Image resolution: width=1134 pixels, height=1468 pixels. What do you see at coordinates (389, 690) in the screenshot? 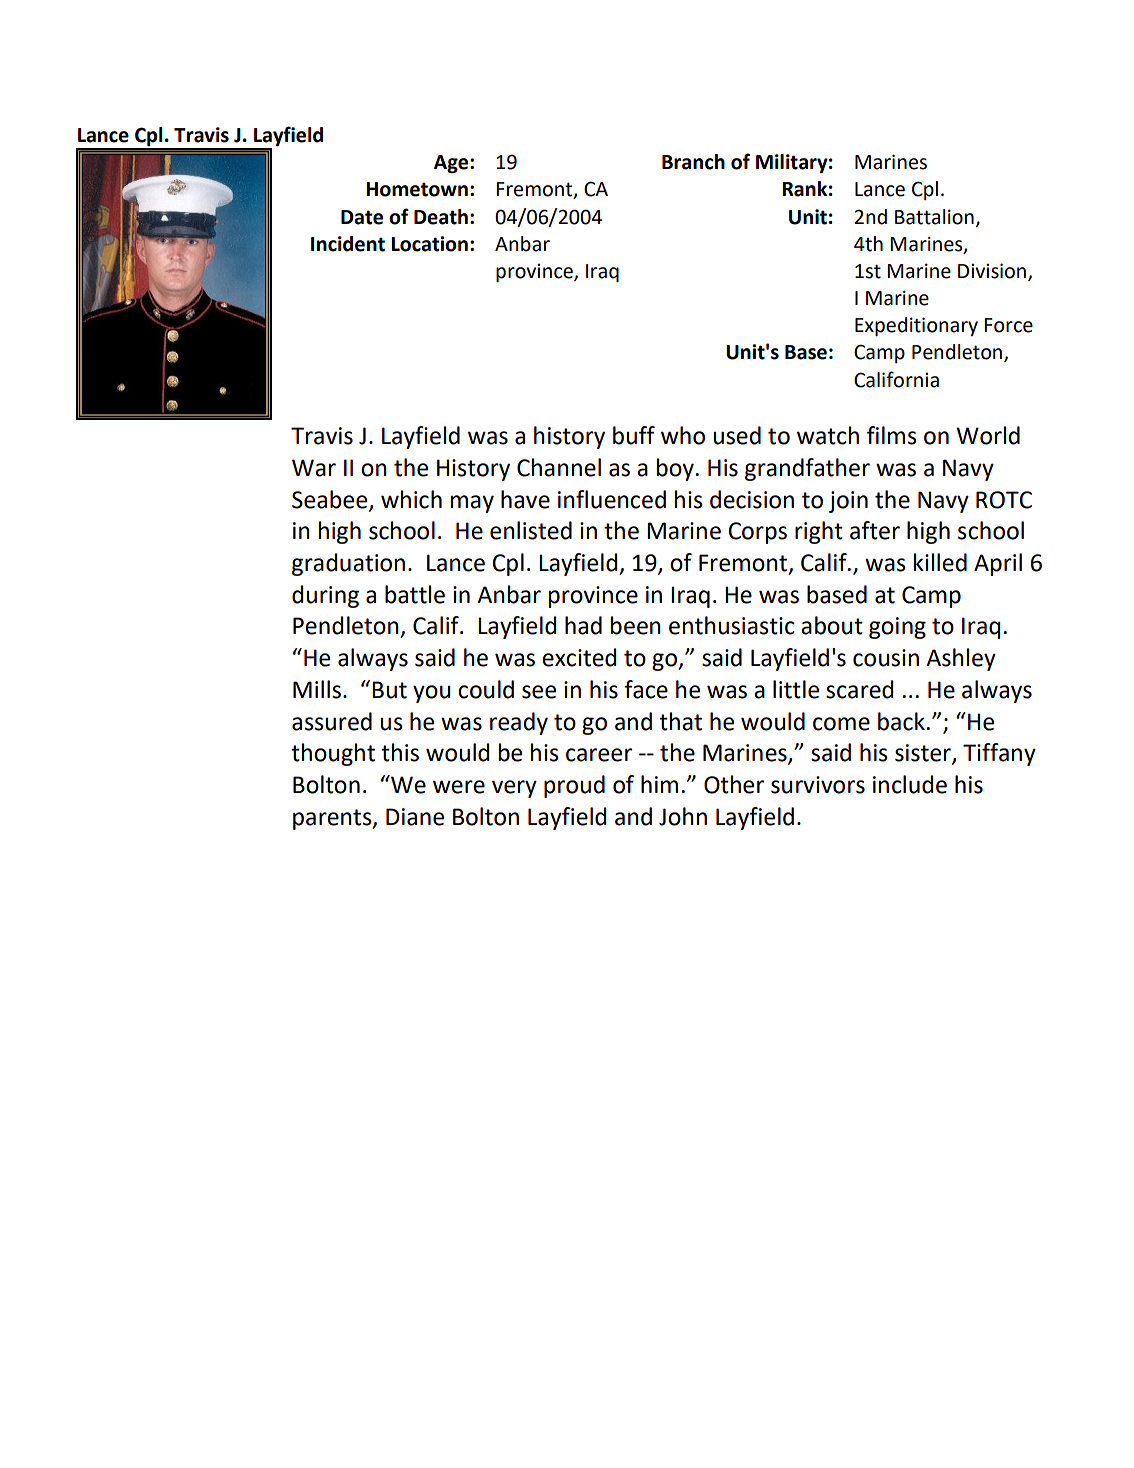
I see `But` at bounding box center [389, 690].
